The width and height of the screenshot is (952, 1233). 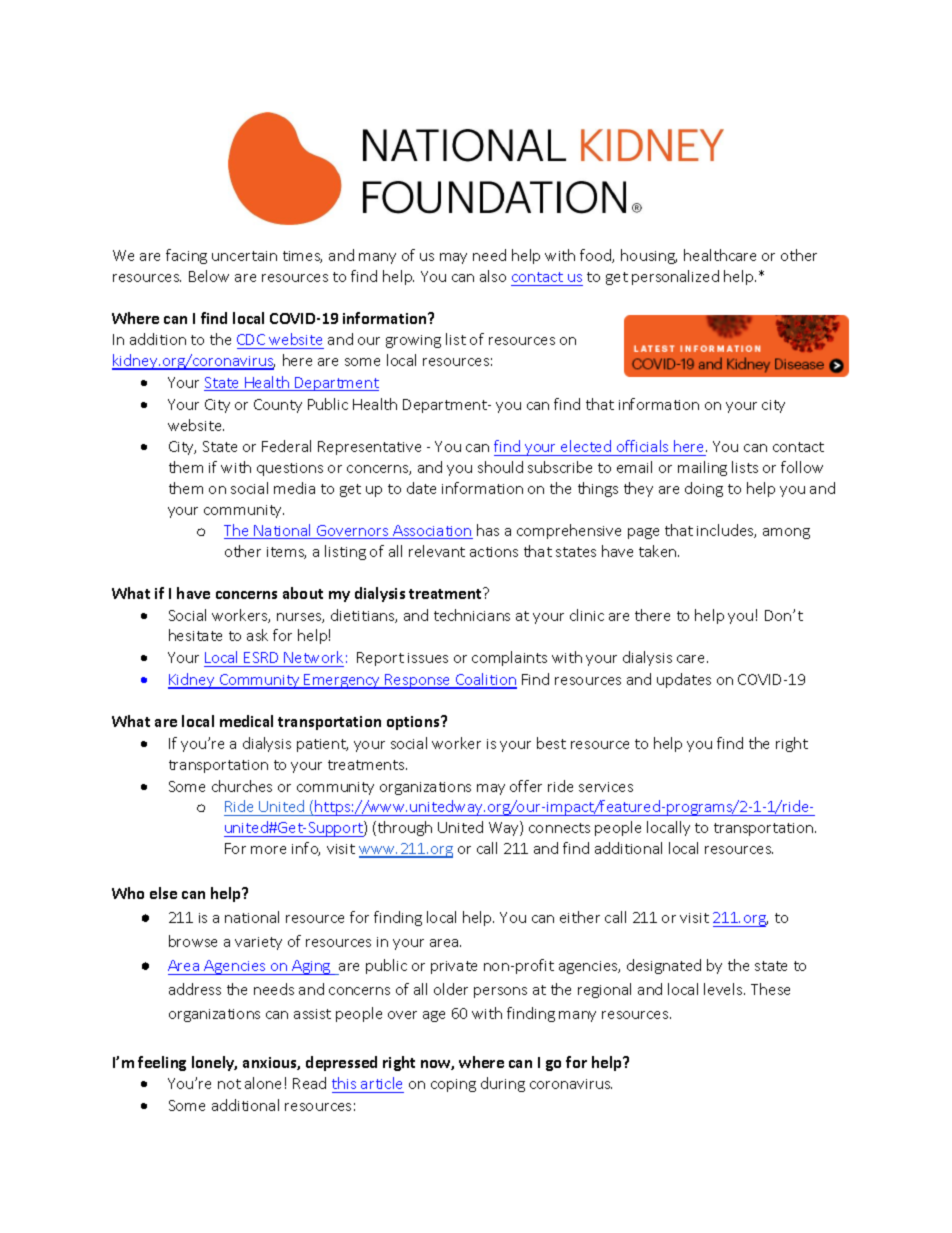 I want to click on Below, so click(x=209, y=276).
